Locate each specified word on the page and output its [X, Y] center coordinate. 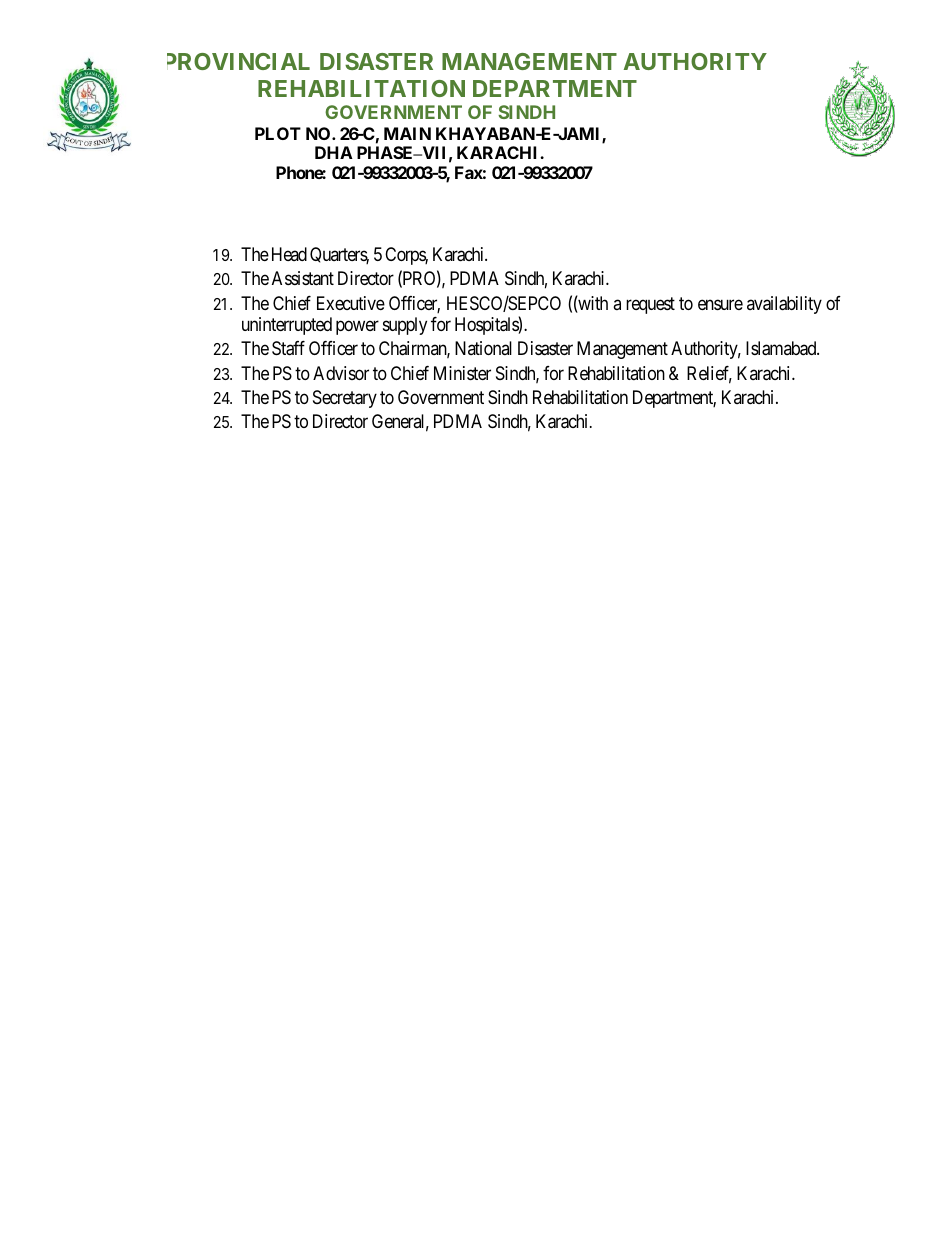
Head [289, 254]
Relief [709, 374]
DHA [334, 152]
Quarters [339, 255]
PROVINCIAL [238, 61]
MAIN [407, 133]
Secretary [345, 399]
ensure [720, 304]
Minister [462, 373]
